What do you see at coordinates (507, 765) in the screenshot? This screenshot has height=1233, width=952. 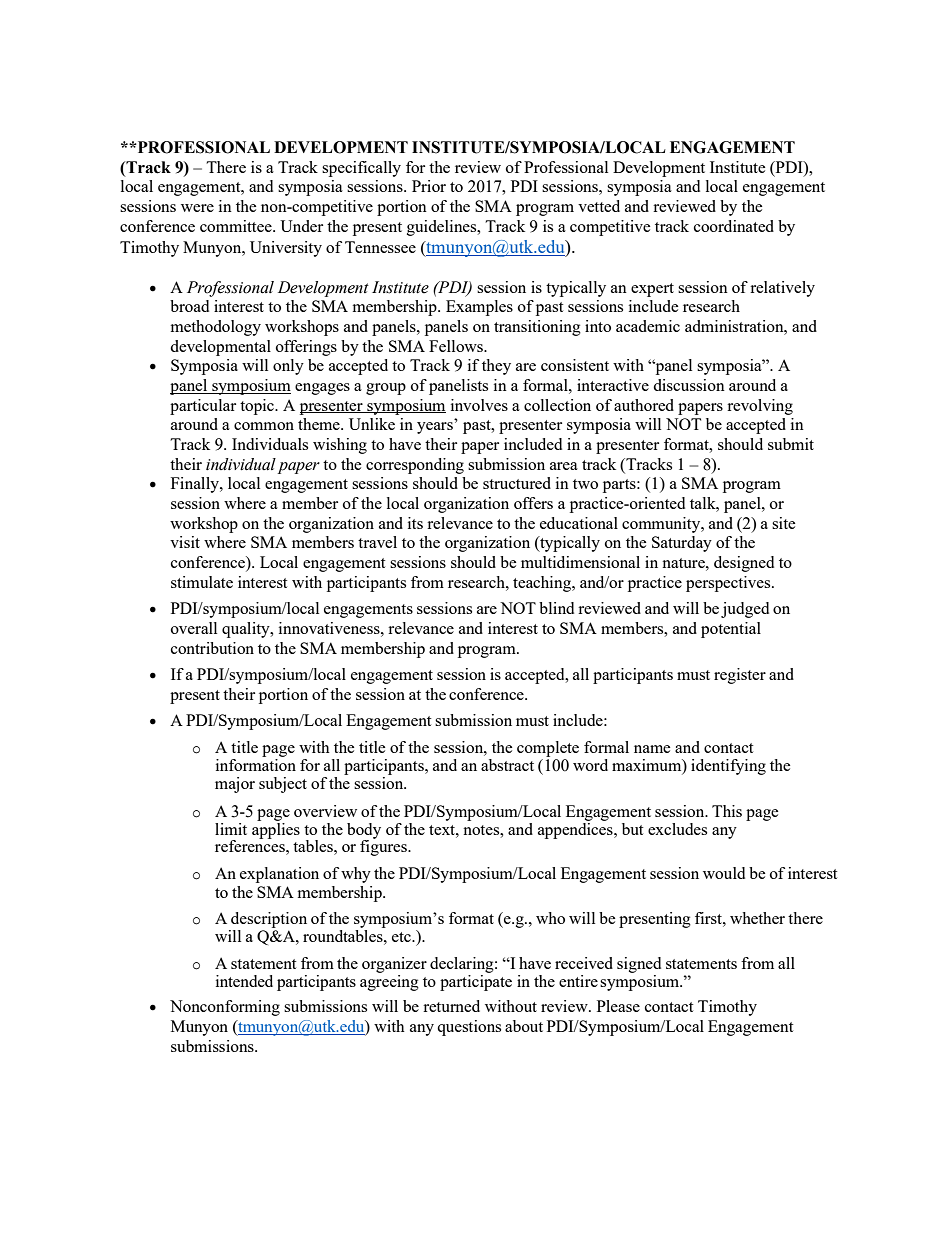 I see `abstract` at bounding box center [507, 765].
